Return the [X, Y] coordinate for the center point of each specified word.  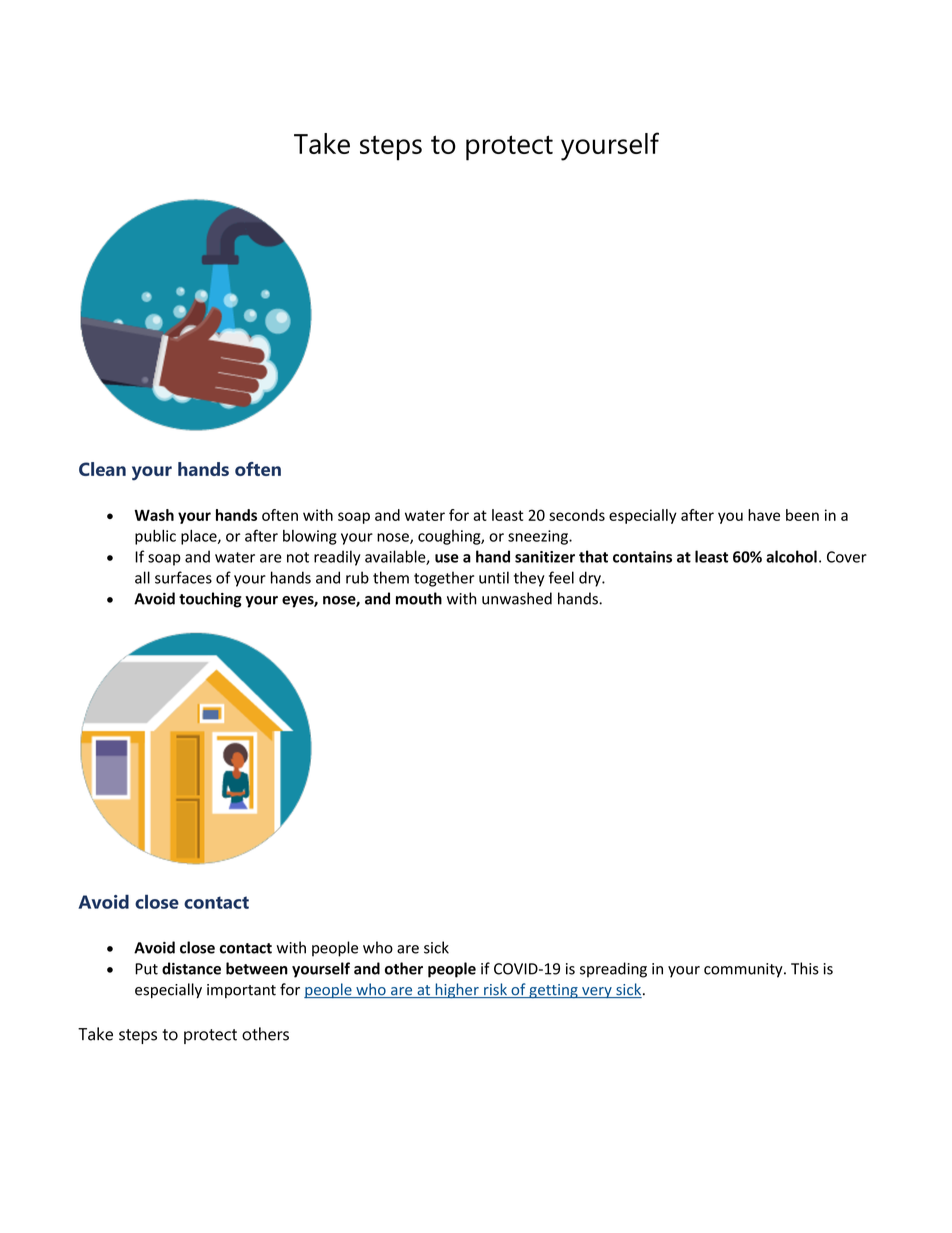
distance [191, 968]
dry [591, 579]
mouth [419, 598]
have [764, 515]
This [805, 968]
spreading [613, 970]
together [444, 579]
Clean [102, 469]
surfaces [183, 577]
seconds [577, 515]
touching [210, 600]
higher [457, 991]
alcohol [791, 556]
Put [146, 969]
